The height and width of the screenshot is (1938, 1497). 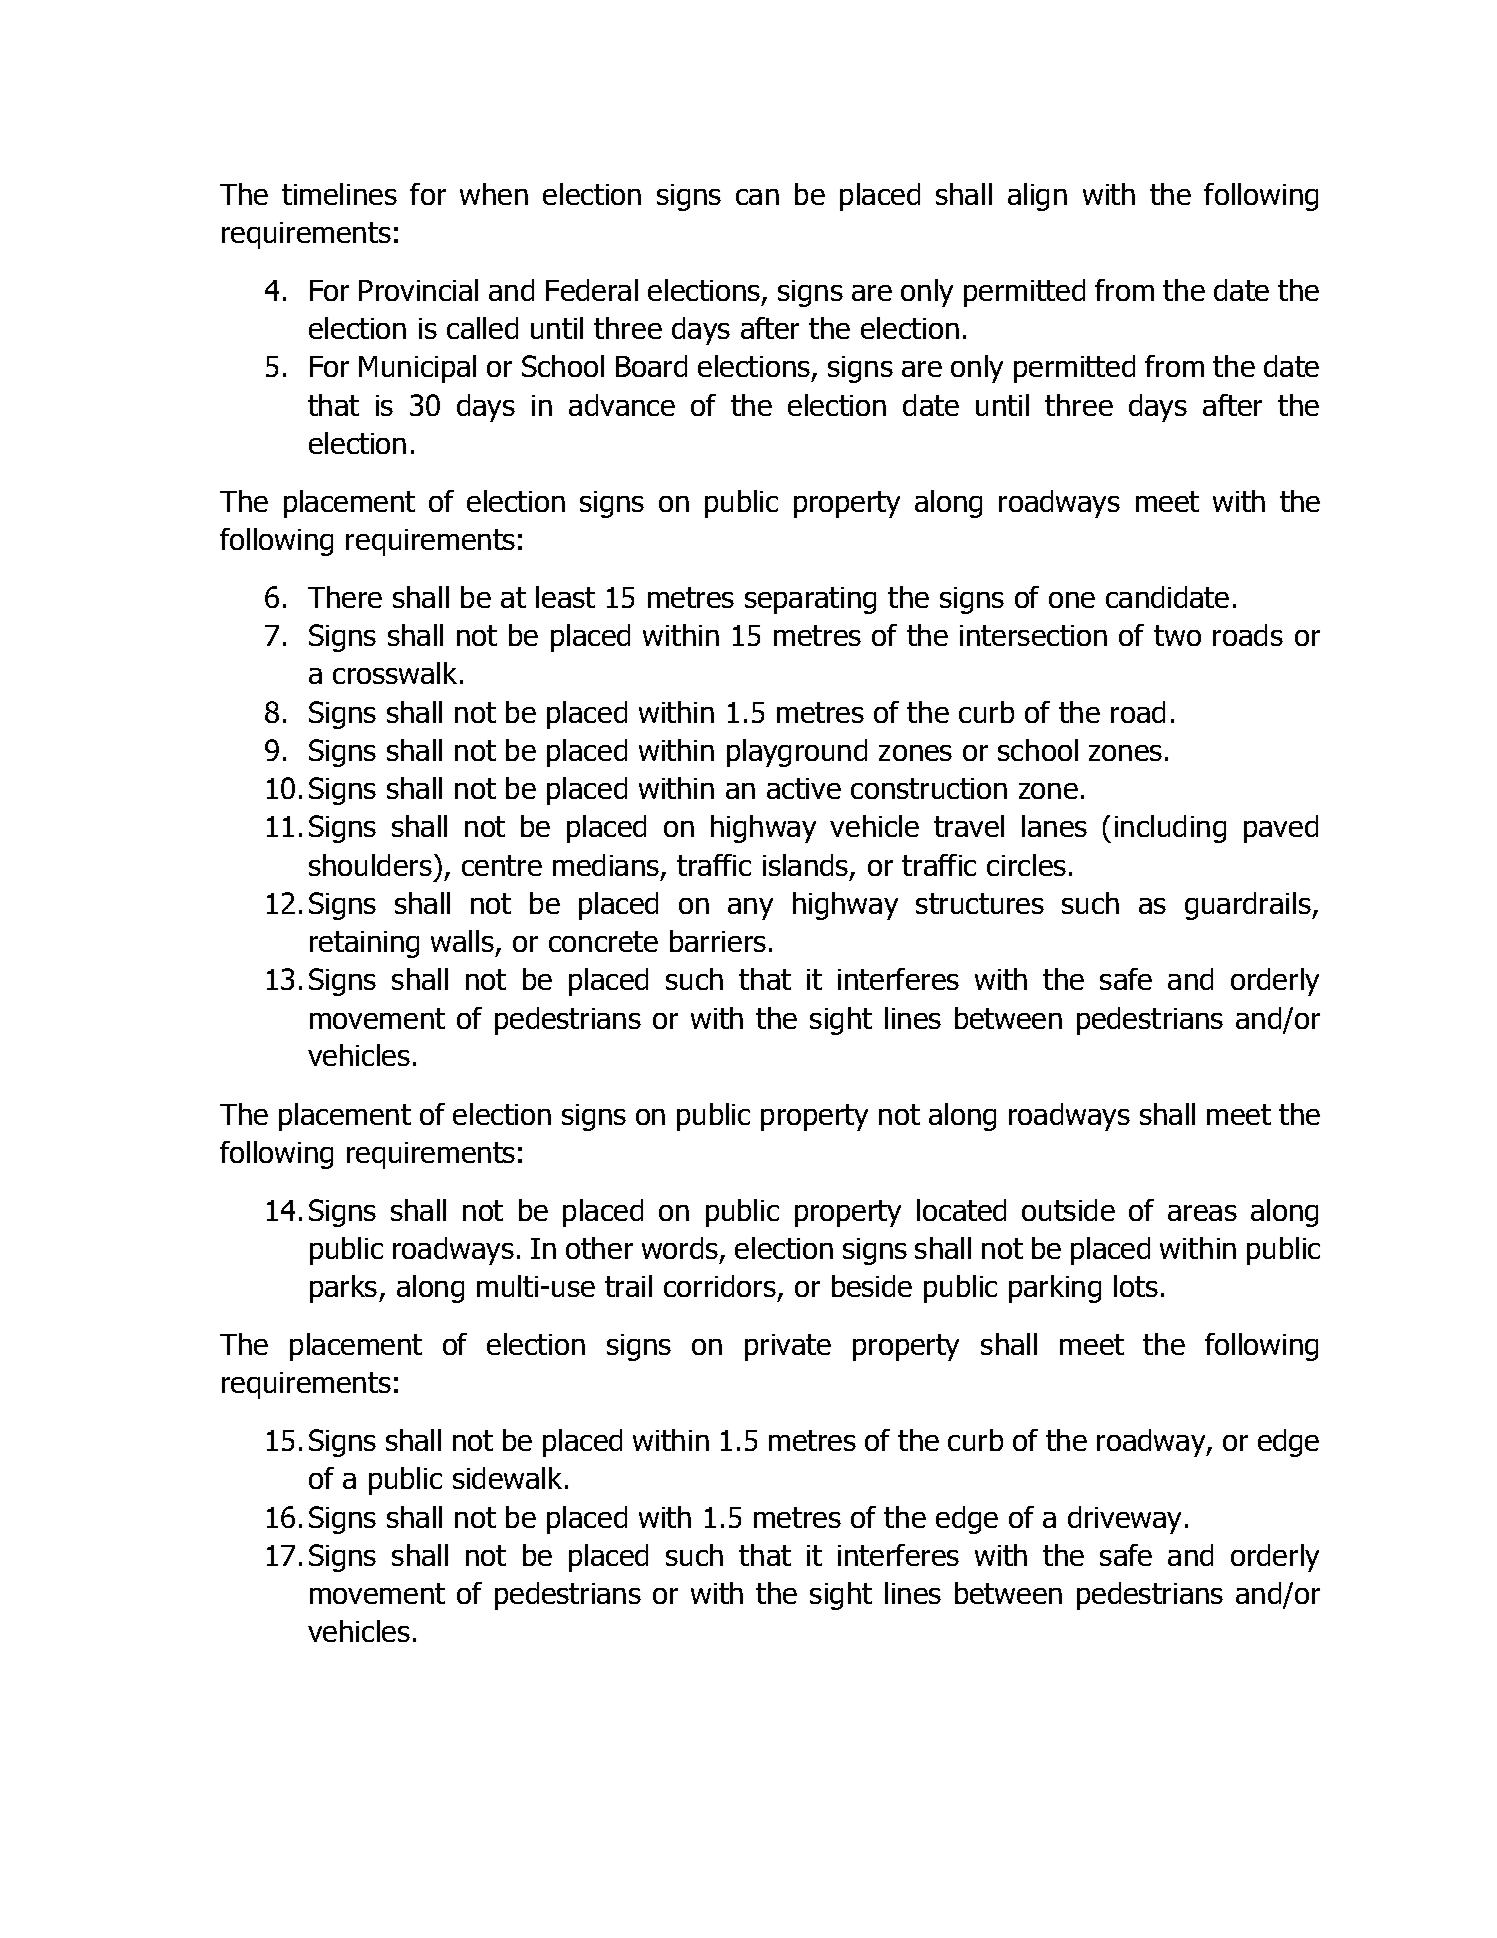 What do you see at coordinates (345, 1289) in the screenshot?
I see `parks` at bounding box center [345, 1289].
